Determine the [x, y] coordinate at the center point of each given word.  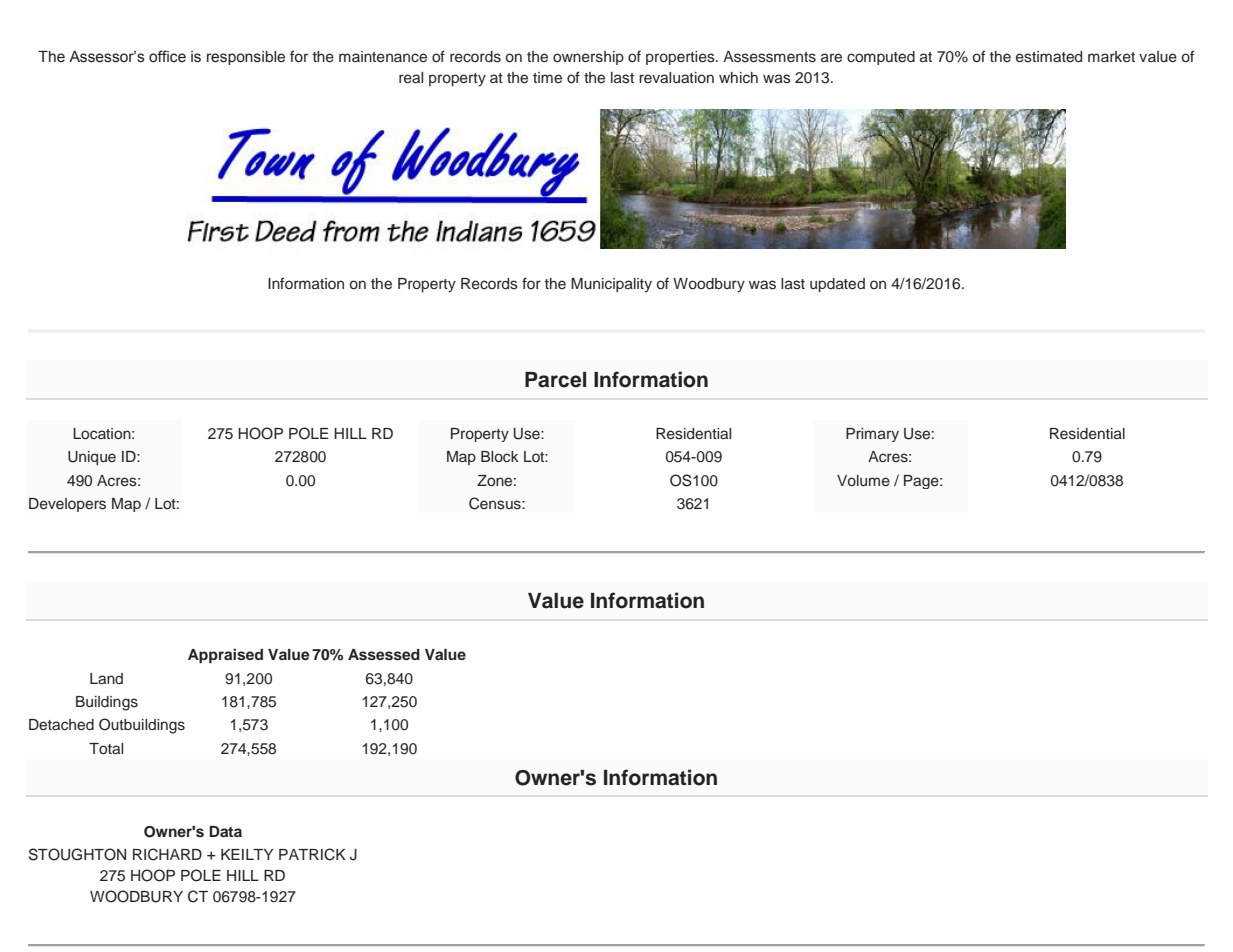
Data [225, 831]
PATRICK [312, 854]
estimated [1049, 57]
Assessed [384, 655]
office [167, 56]
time [547, 77]
